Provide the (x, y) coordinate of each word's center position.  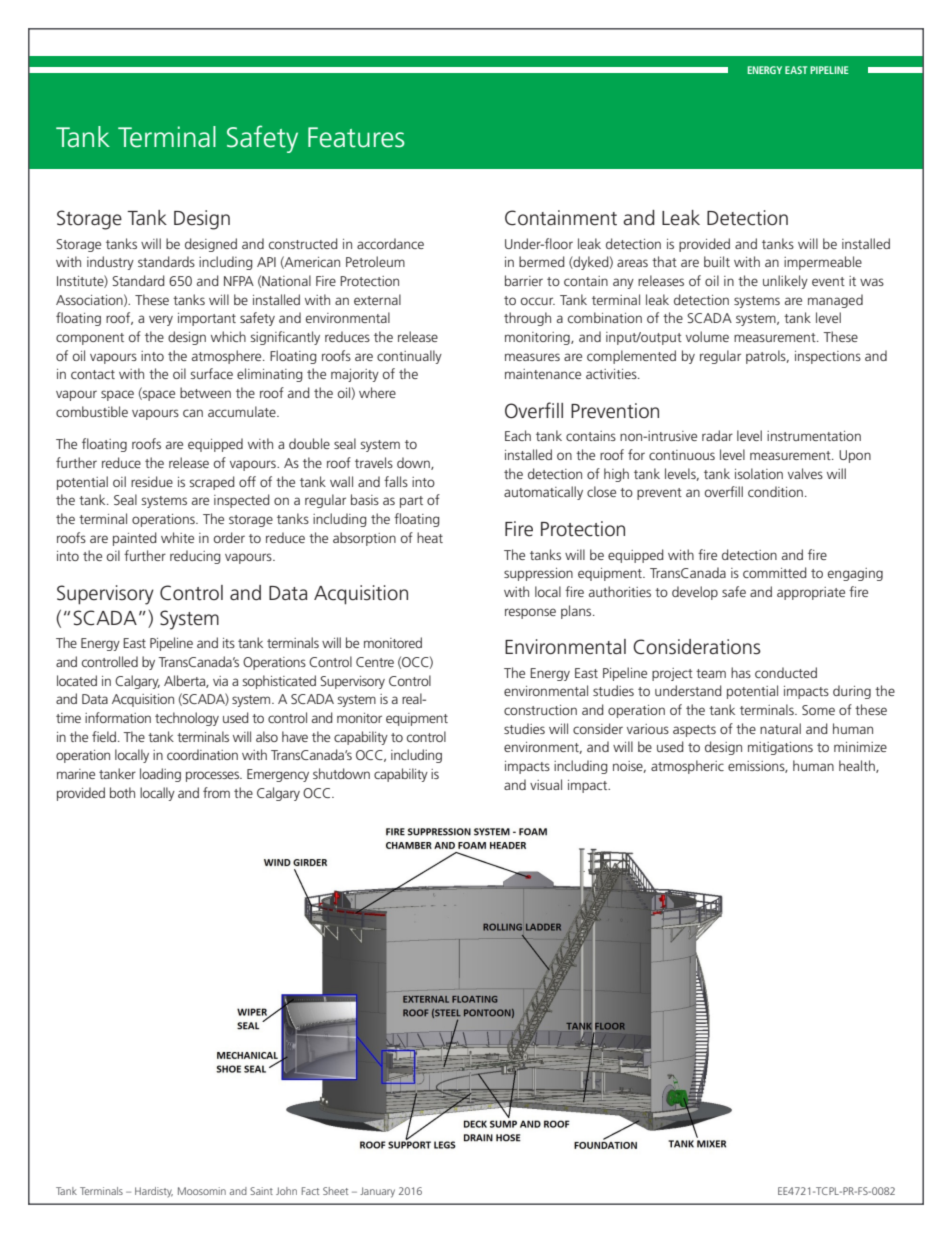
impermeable (823, 263)
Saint (261, 1191)
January (377, 1192)
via (220, 681)
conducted (786, 672)
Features (356, 137)
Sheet (335, 1191)
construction (540, 710)
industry (110, 263)
